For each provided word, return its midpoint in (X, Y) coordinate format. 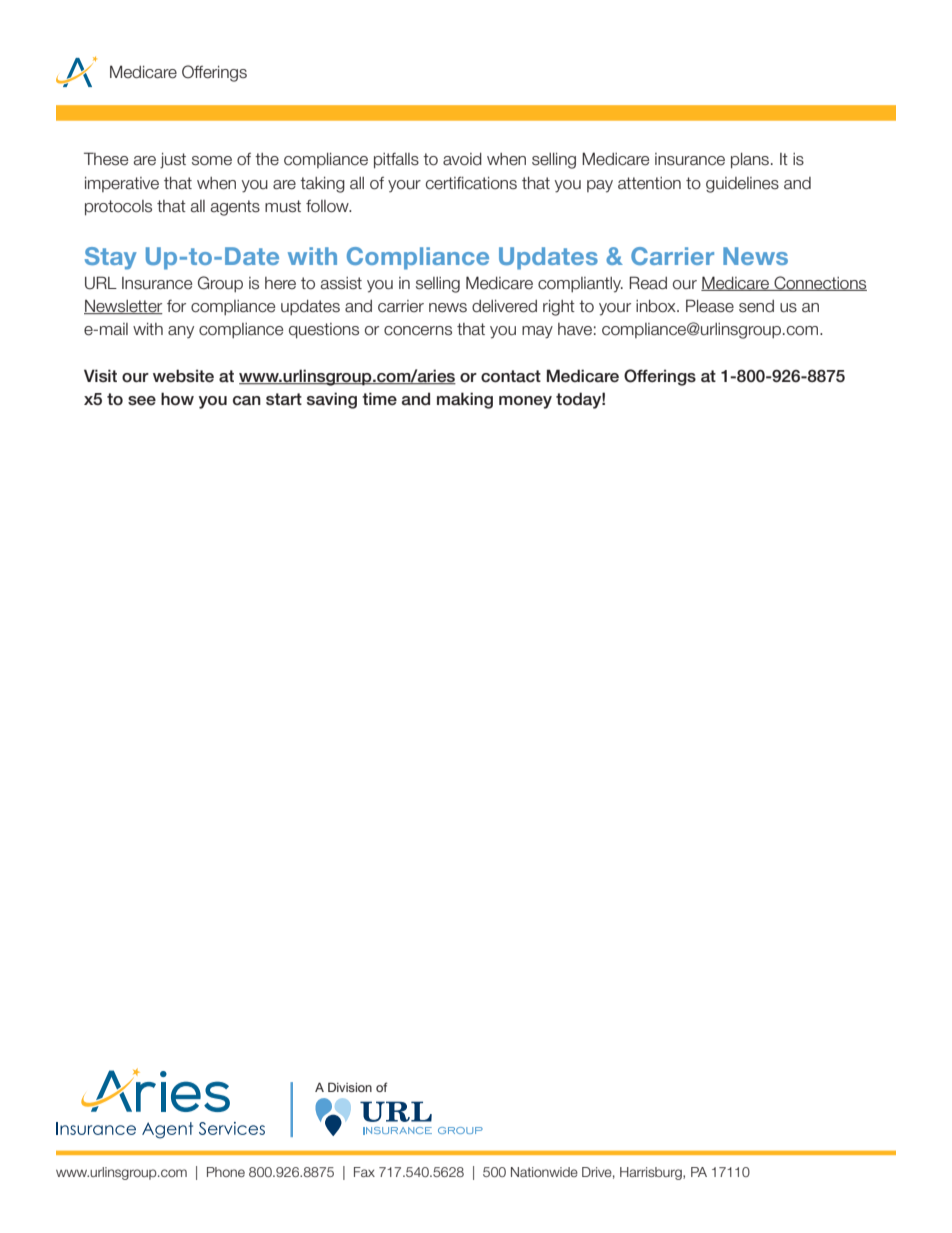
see (142, 401)
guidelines (742, 185)
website (183, 376)
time (379, 398)
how (177, 399)
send (756, 306)
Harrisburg (652, 1173)
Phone (226, 1172)
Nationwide (544, 1172)
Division (350, 1087)
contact (511, 376)
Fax (364, 1172)
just (173, 161)
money (525, 402)
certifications (471, 183)
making (465, 400)
